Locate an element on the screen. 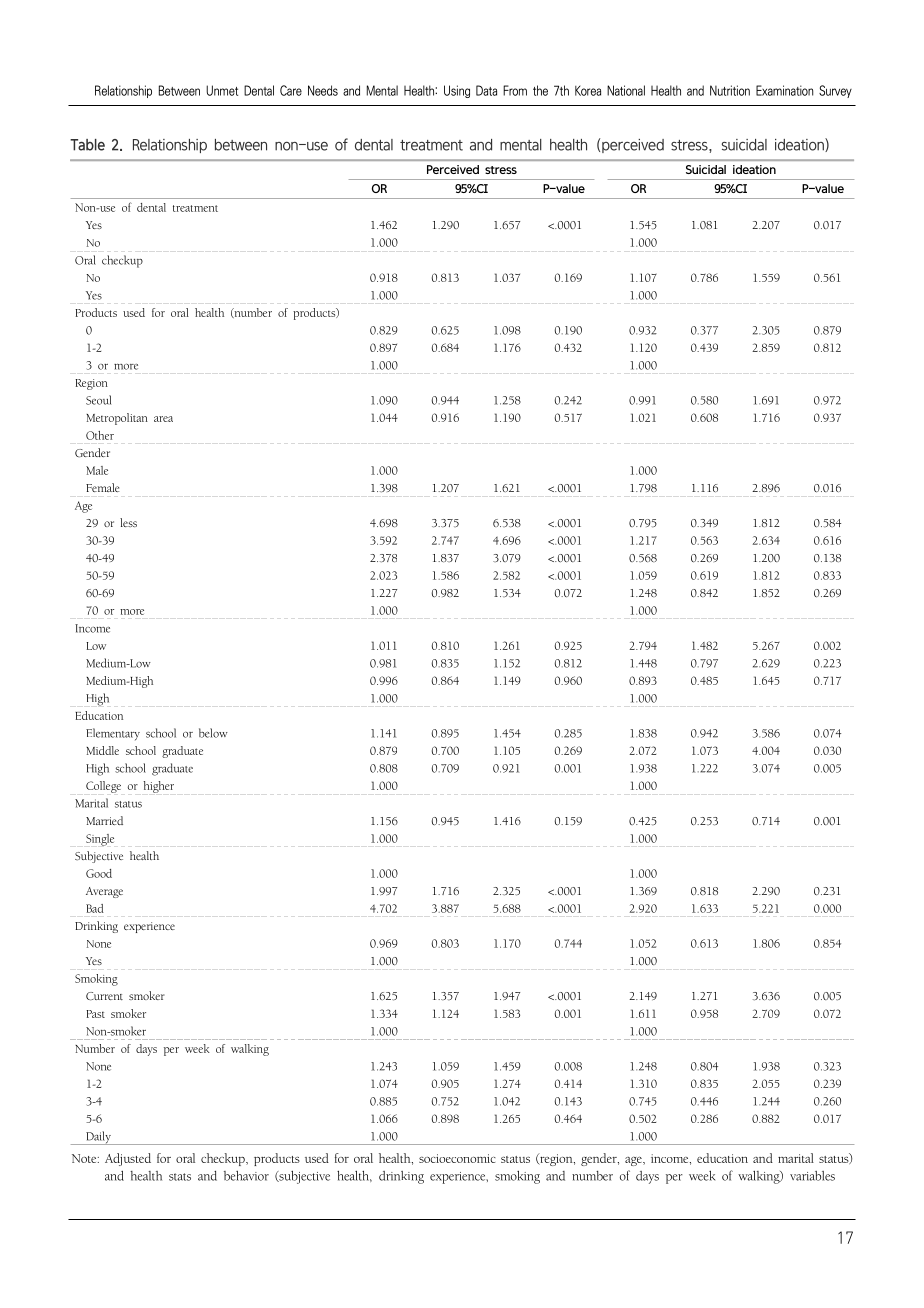 The width and height of the screenshot is (924, 1308). variables is located at coordinates (812, 1176).
